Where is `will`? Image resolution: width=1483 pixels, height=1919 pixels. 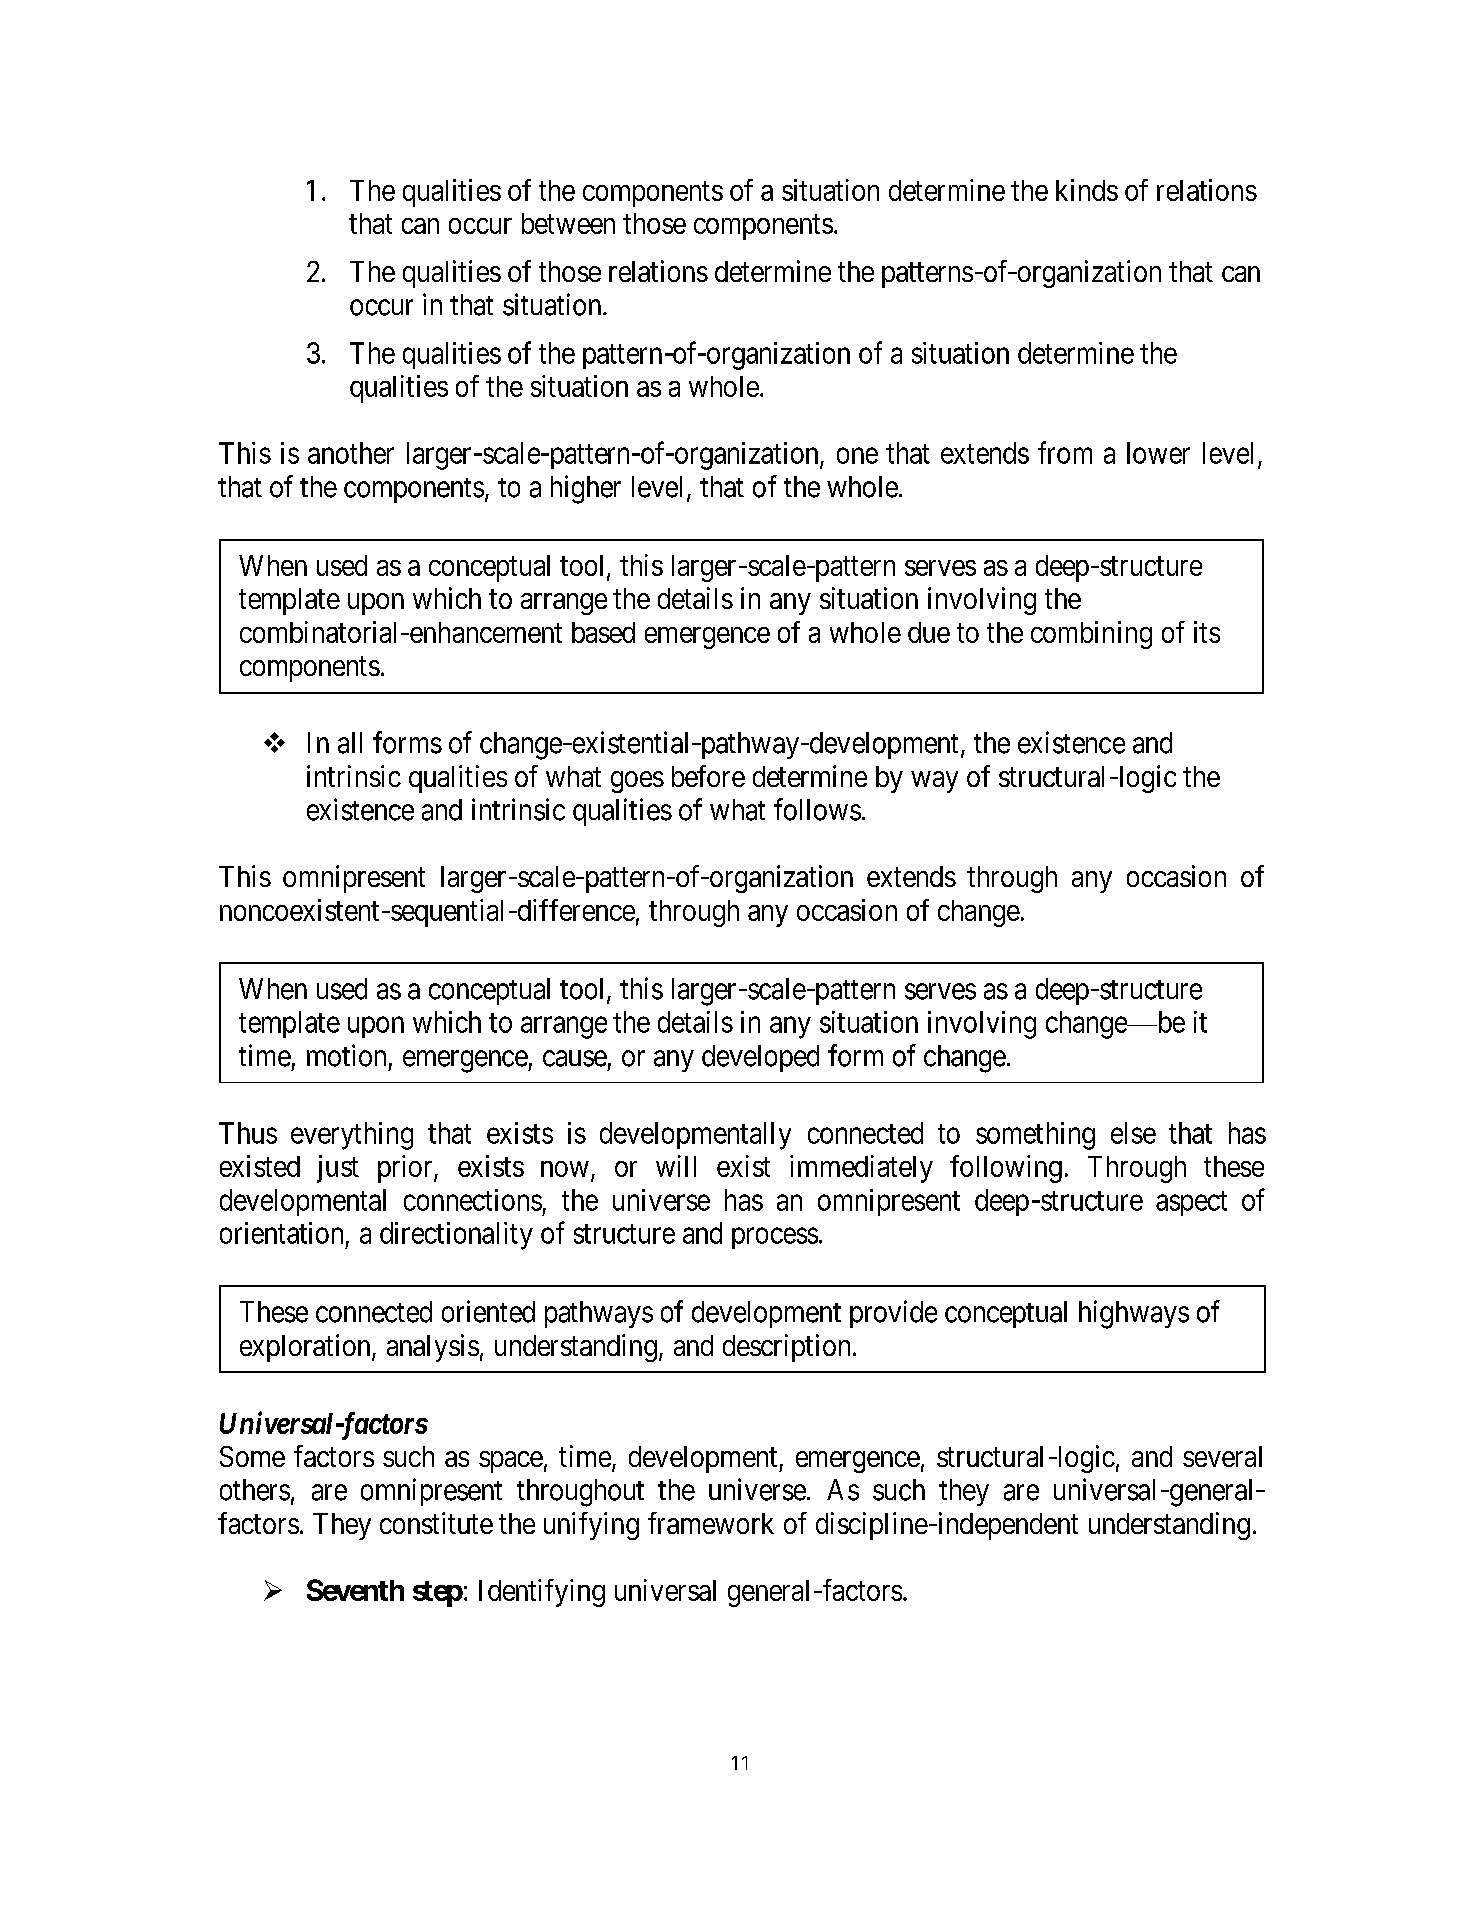
will is located at coordinates (676, 1166).
